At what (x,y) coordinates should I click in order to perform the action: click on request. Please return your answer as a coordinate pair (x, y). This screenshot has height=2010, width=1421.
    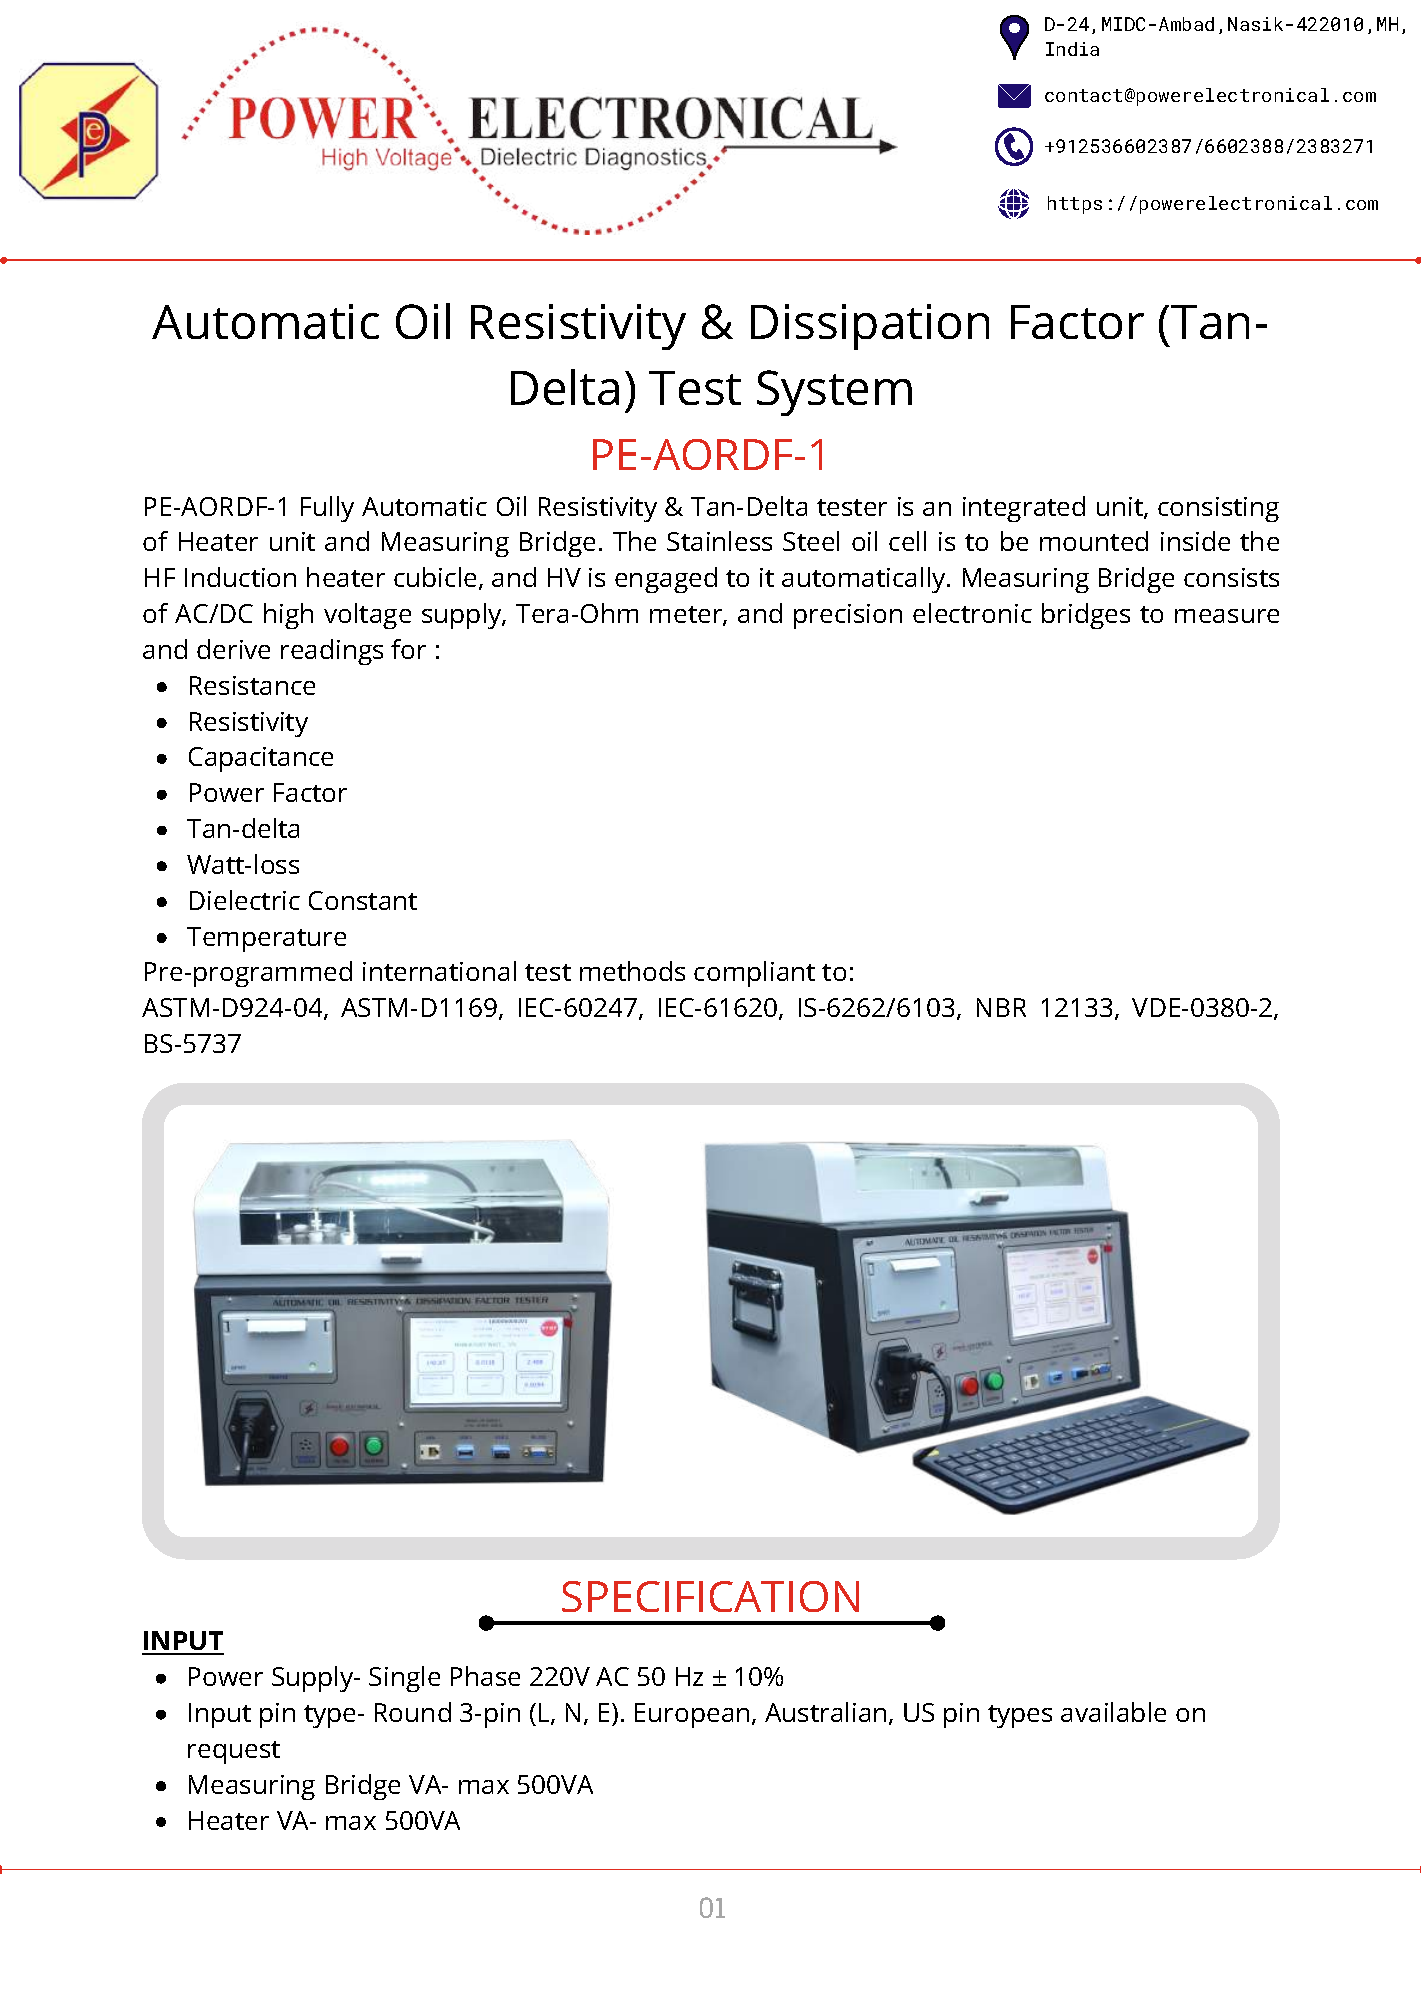
    Looking at the image, I should click on (234, 1752).
